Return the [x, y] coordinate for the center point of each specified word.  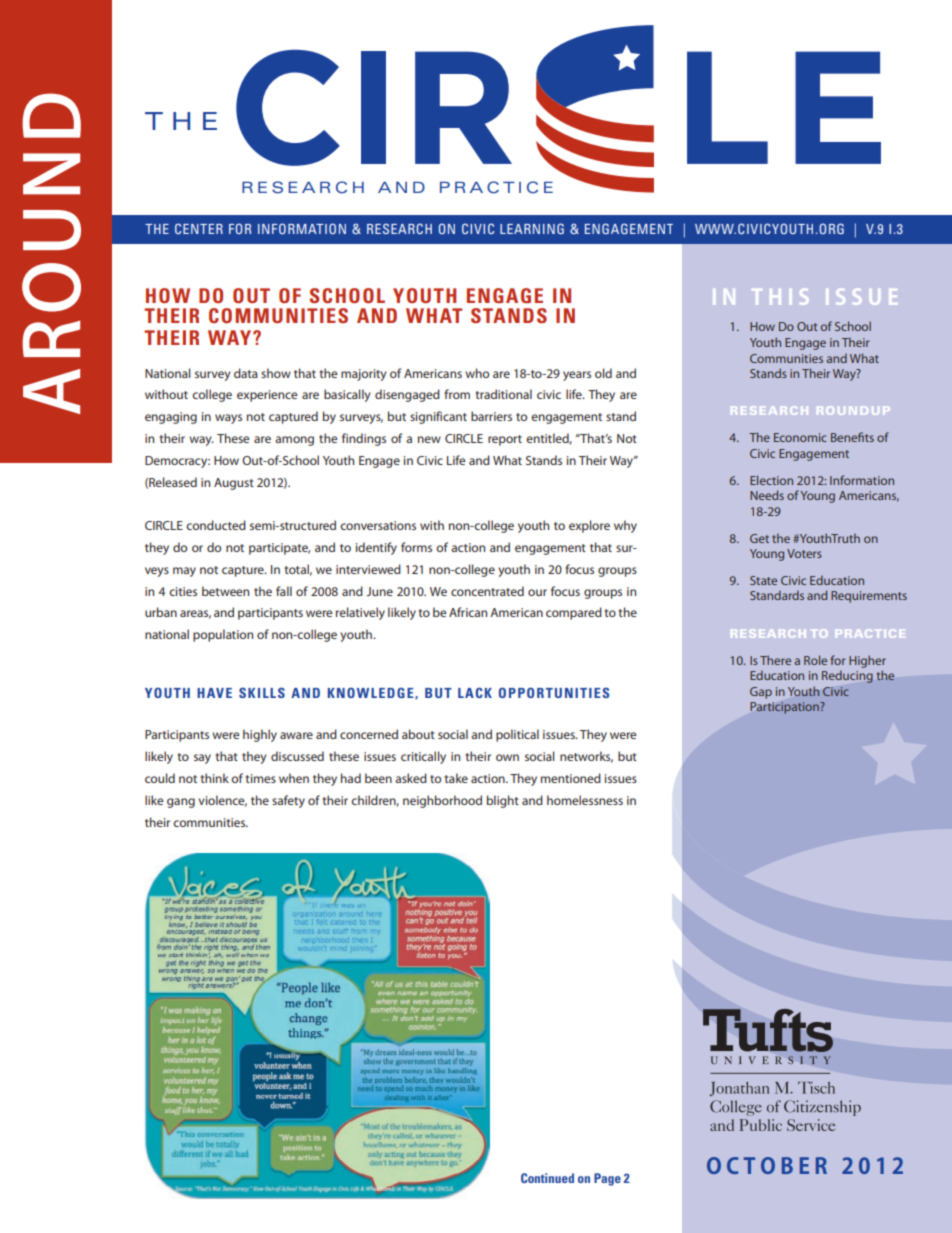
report [505, 440]
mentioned [571, 778]
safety [288, 801]
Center [199, 228]
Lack [475, 692]
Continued [547, 1178]
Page [607, 1179]
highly [260, 735]
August [234, 484]
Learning [532, 228]
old [603, 373]
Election [771, 480]
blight [503, 801]
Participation [786, 708]
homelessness [585, 800]
